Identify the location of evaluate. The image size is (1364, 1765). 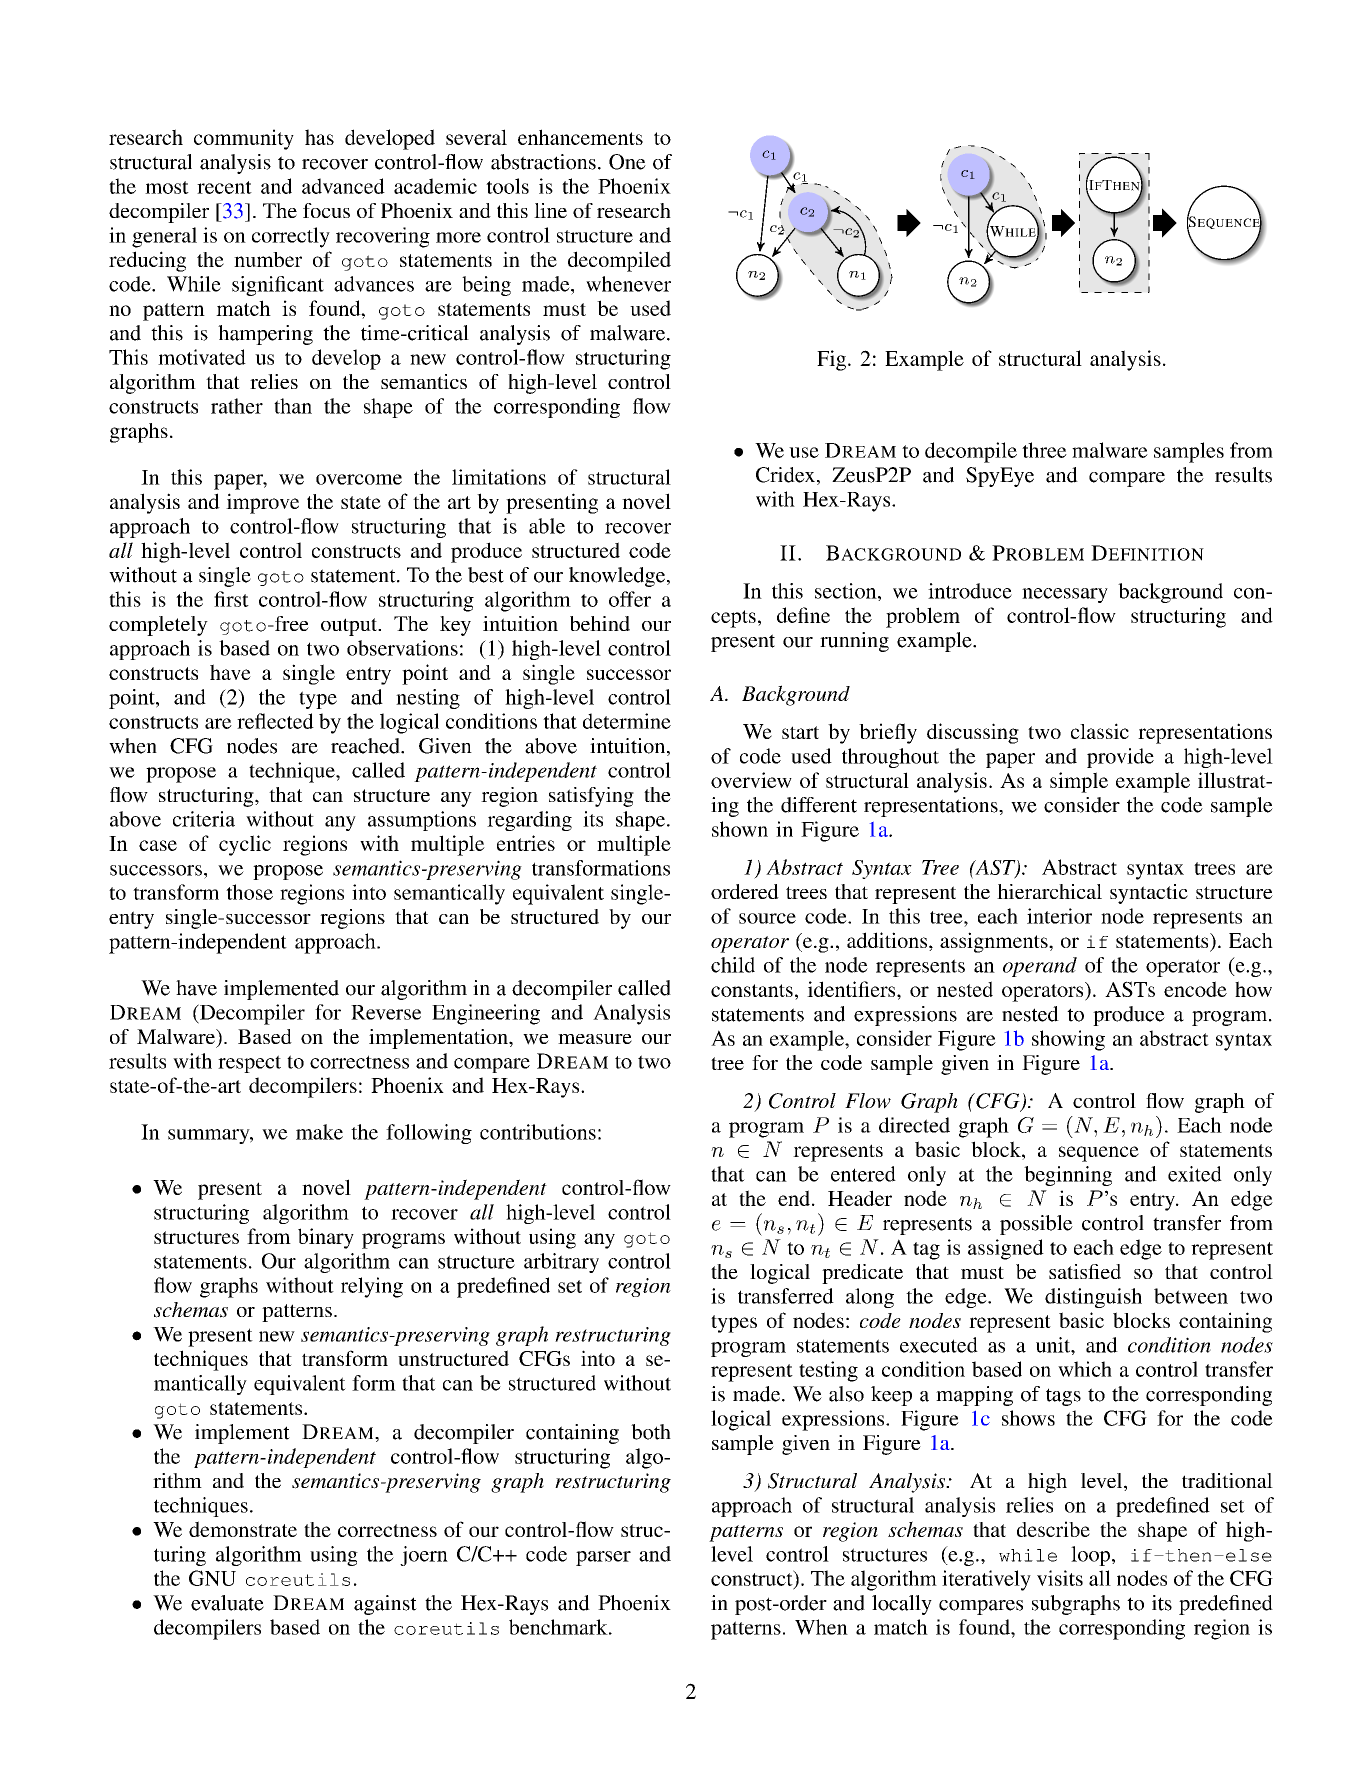
(227, 1603).
